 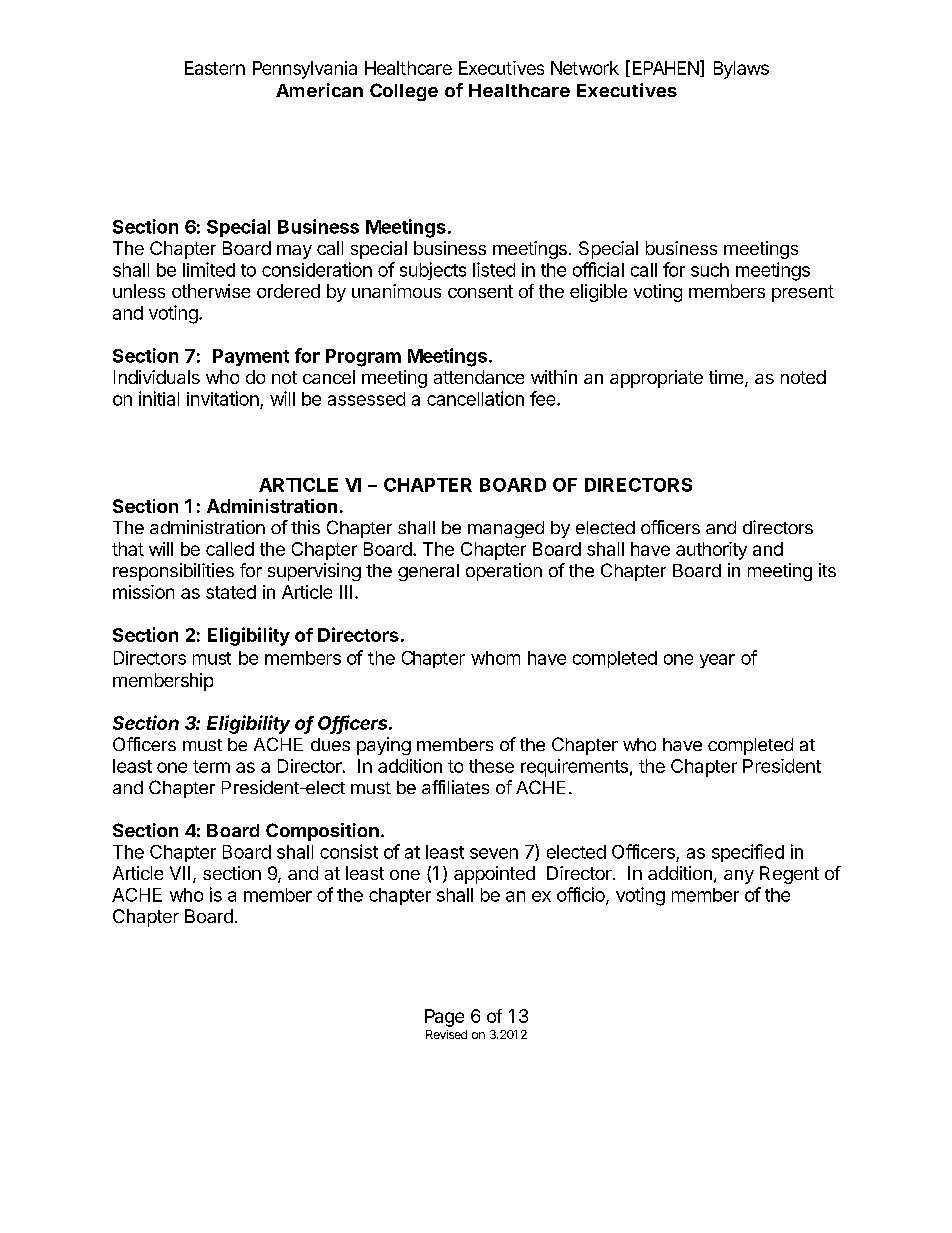 What do you see at coordinates (211, 766) in the screenshot?
I see `term` at bounding box center [211, 766].
